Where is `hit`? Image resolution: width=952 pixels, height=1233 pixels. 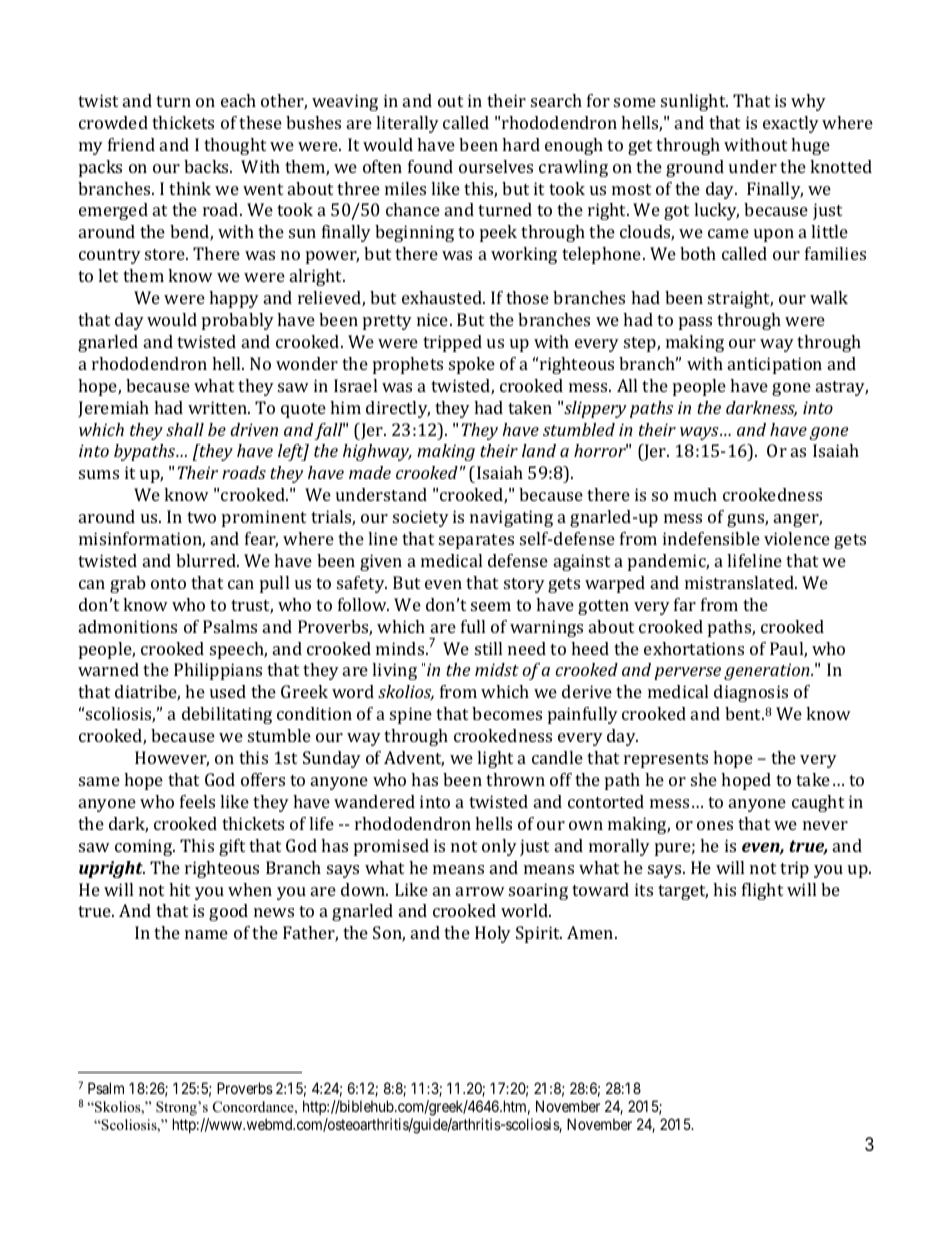
hit is located at coordinates (179, 889).
